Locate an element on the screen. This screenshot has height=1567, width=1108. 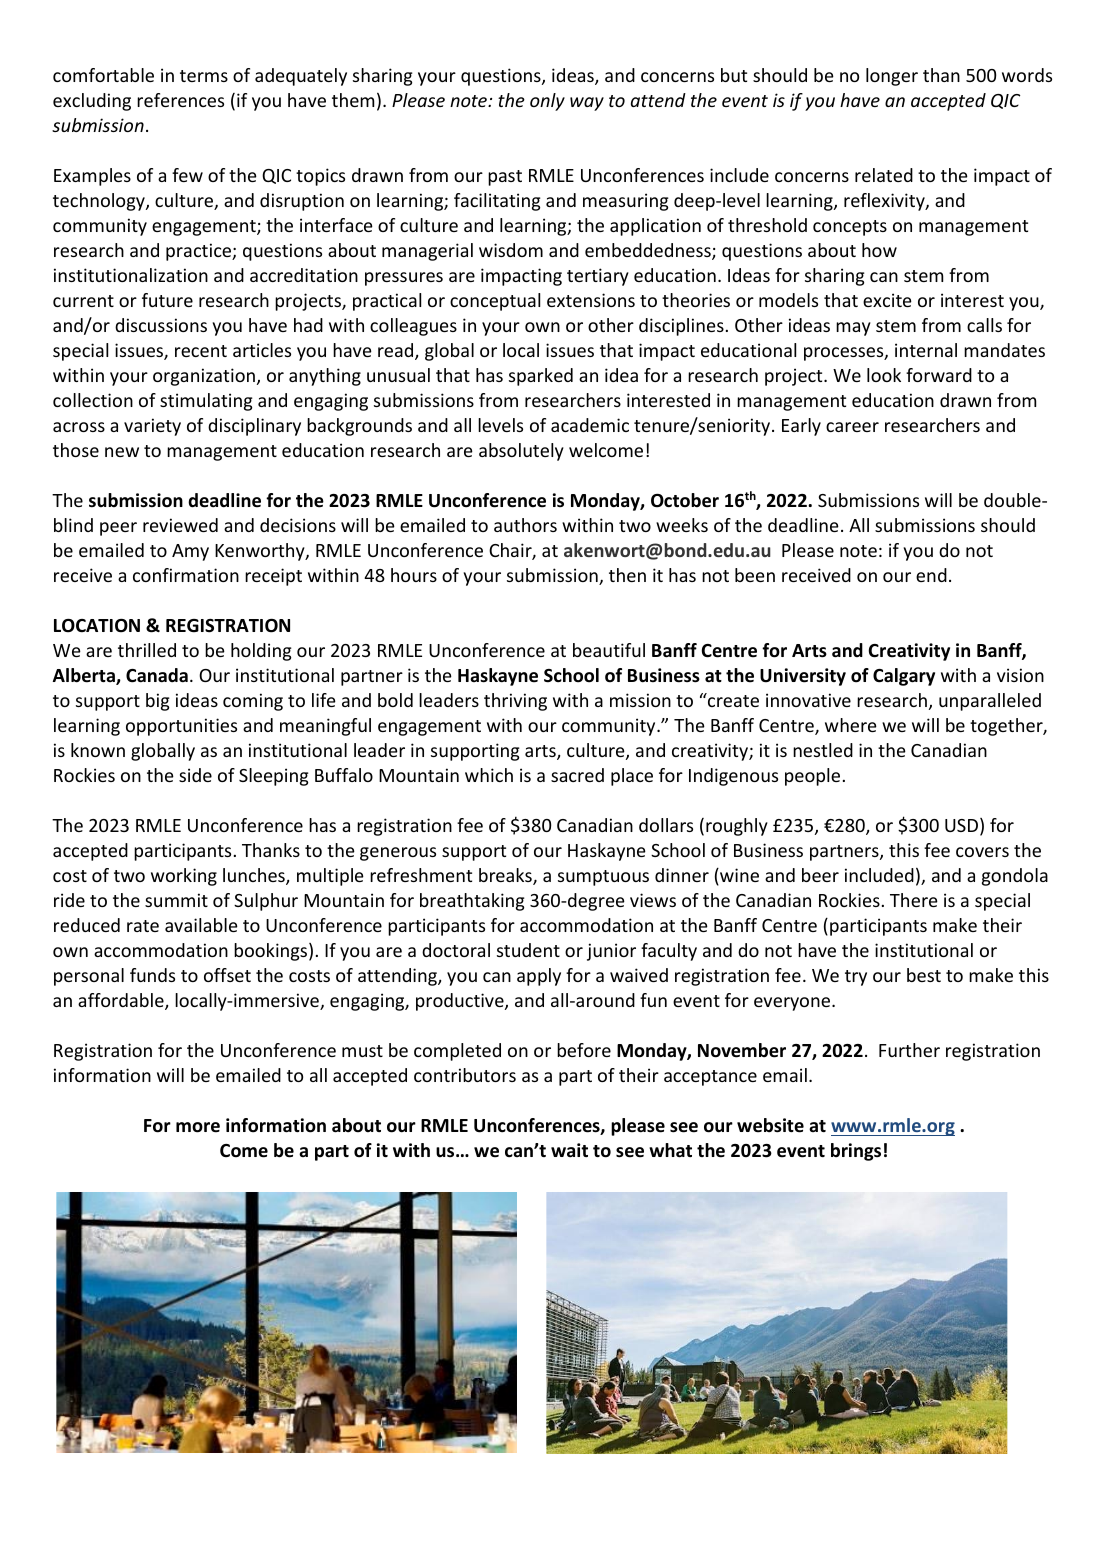
more is located at coordinates (198, 1127).
